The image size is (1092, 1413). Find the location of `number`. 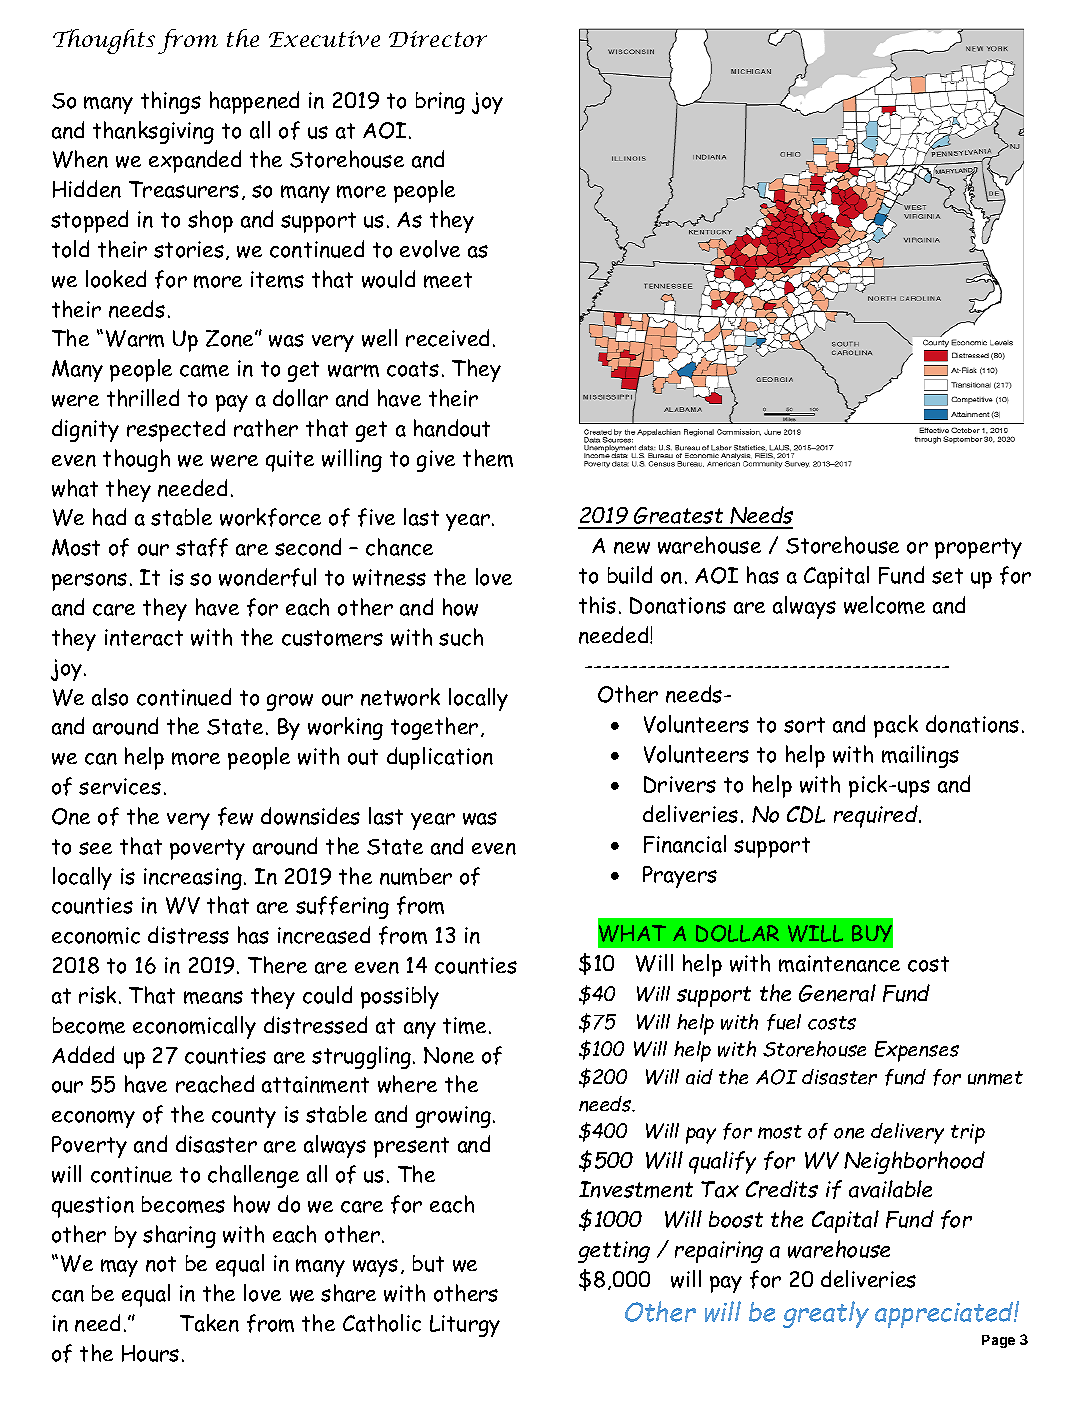

number is located at coordinates (416, 876).
